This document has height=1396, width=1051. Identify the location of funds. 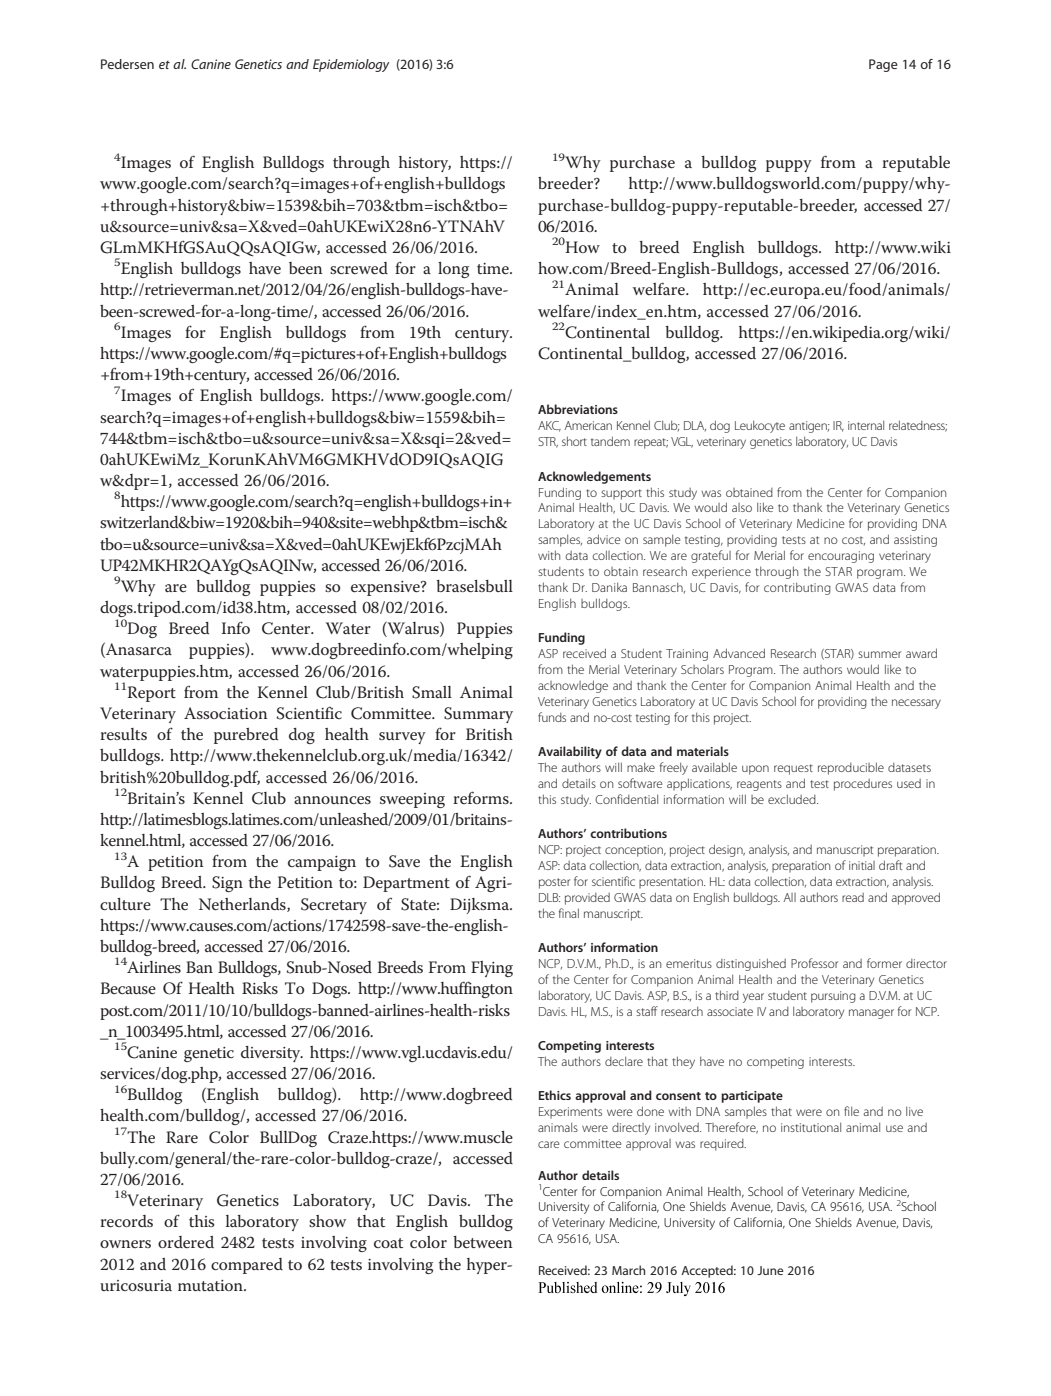
(552, 717).
